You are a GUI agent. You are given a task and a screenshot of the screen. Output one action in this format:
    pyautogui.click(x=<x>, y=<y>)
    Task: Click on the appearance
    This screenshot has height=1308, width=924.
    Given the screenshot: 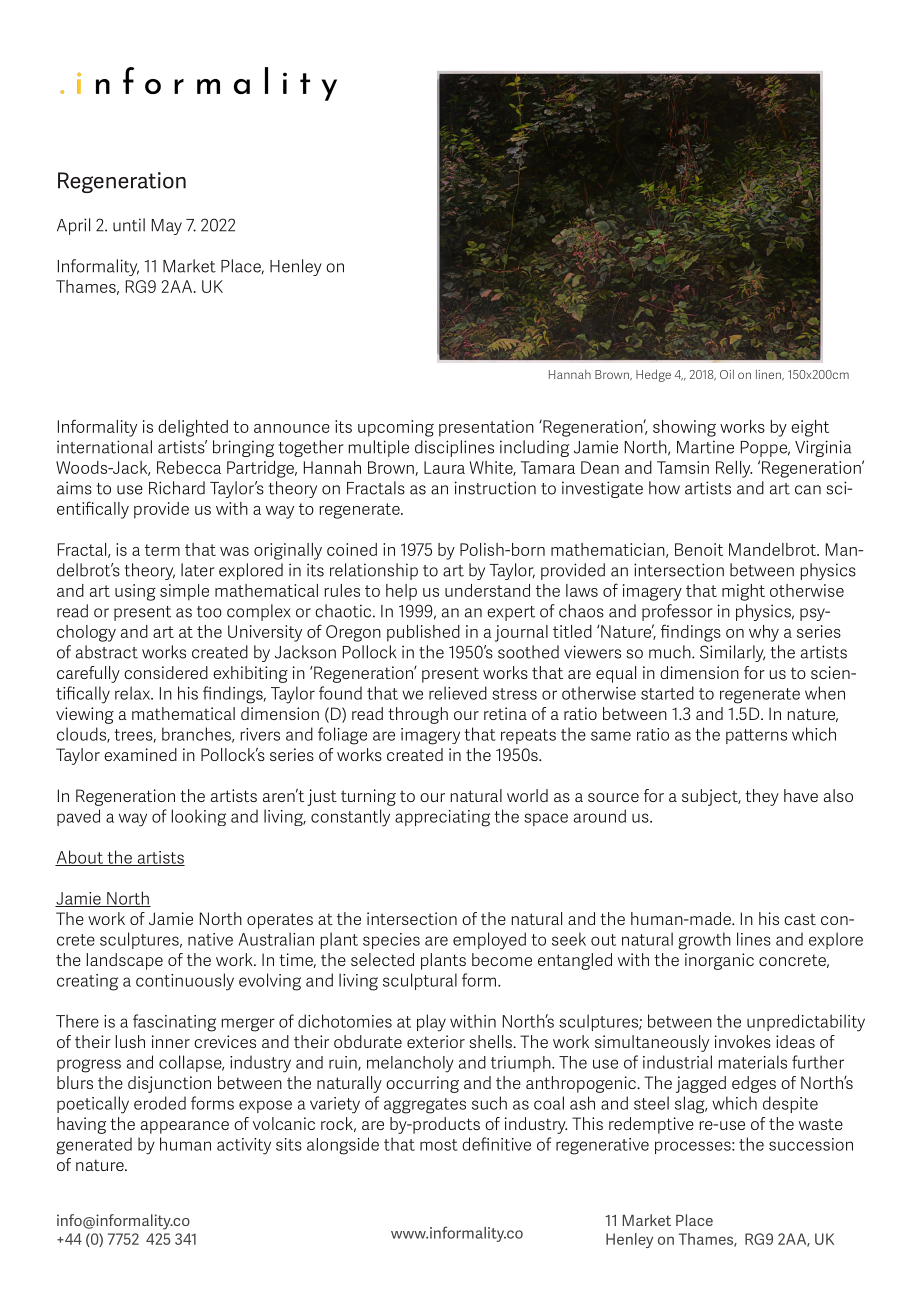 What is the action you would take?
    pyautogui.click(x=185, y=1127)
